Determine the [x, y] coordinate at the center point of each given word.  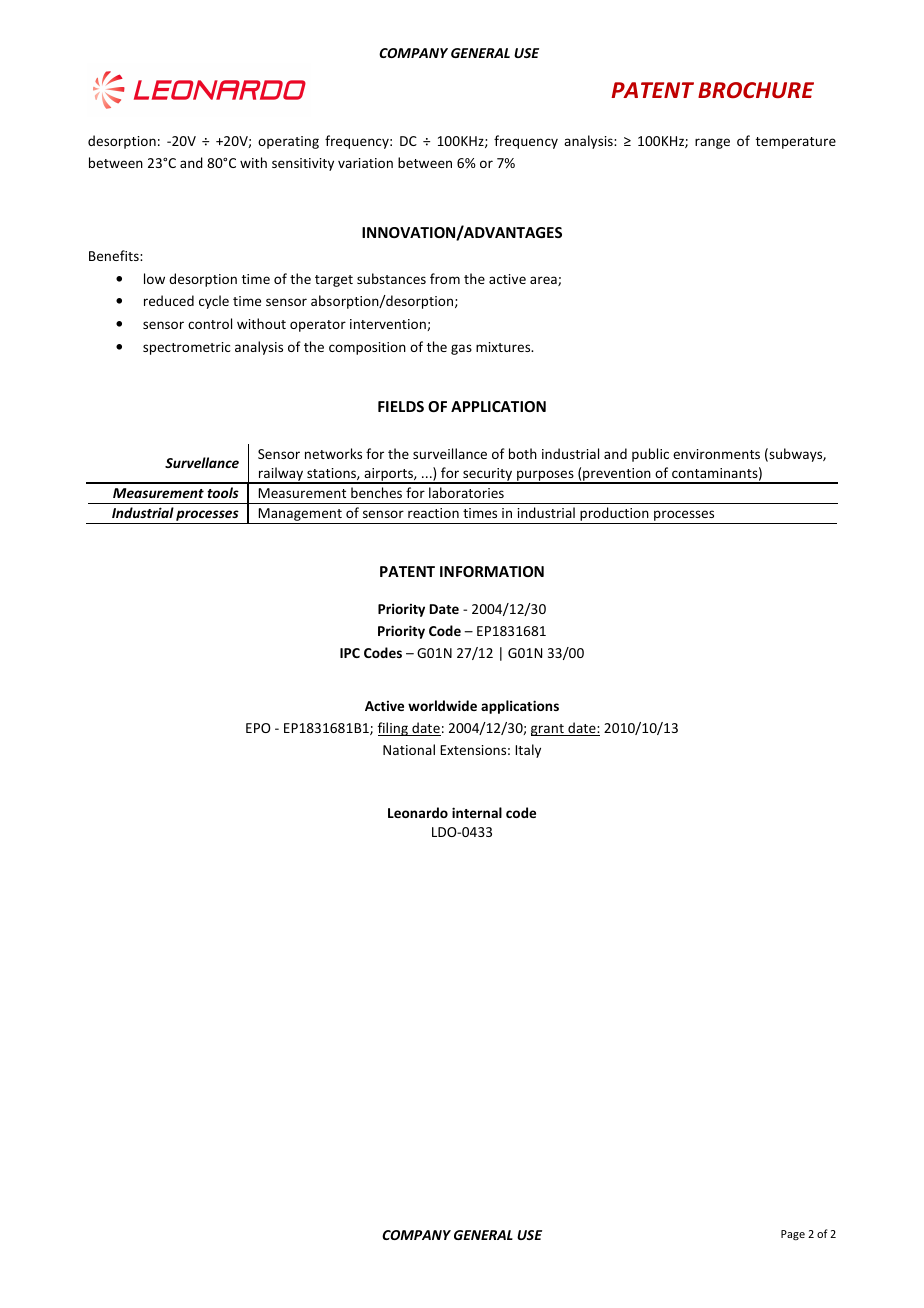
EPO [258, 728]
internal [477, 812]
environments [716, 454]
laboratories [466, 492]
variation [365, 163]
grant [548, 730]
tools [223, 492]
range [712, 143]
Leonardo [418, 812]
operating [288, 142]
